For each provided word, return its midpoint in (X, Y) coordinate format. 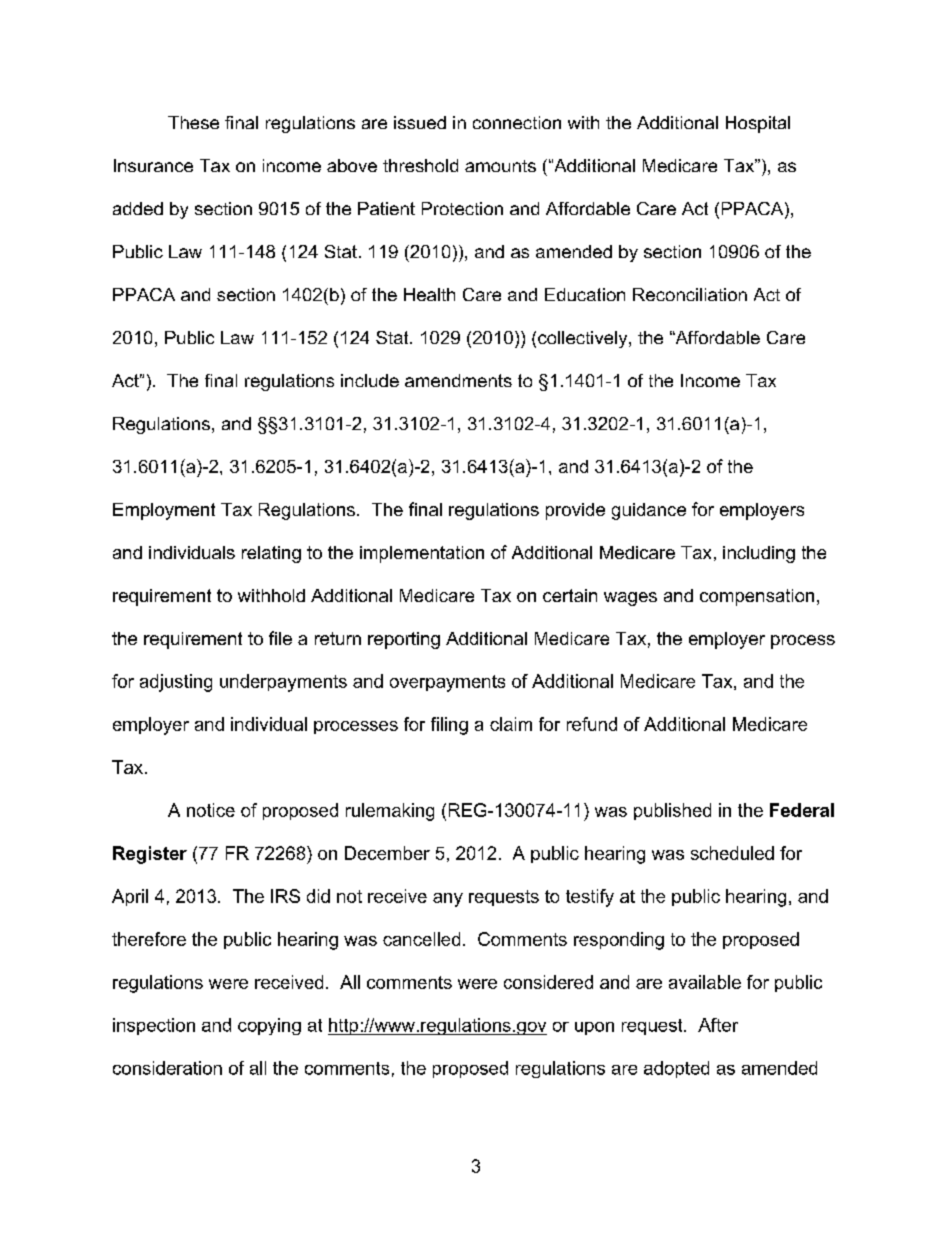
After (718, 1025)
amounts (500, 166)
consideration (167, 1068)
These (193, 122)
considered (548, 982)
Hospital (758, 124)
